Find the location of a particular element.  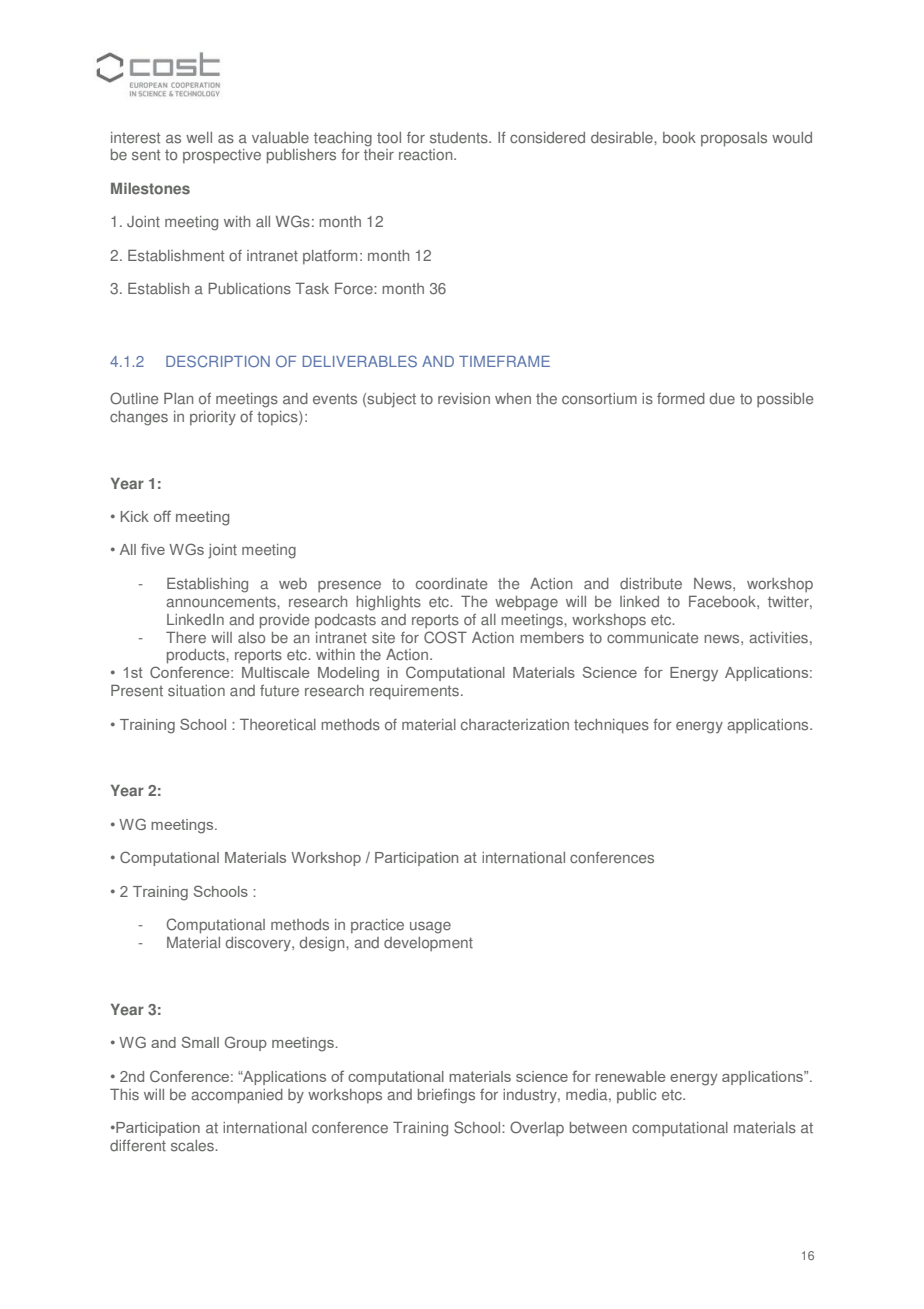

COST is located at coordinates (445, 637).
